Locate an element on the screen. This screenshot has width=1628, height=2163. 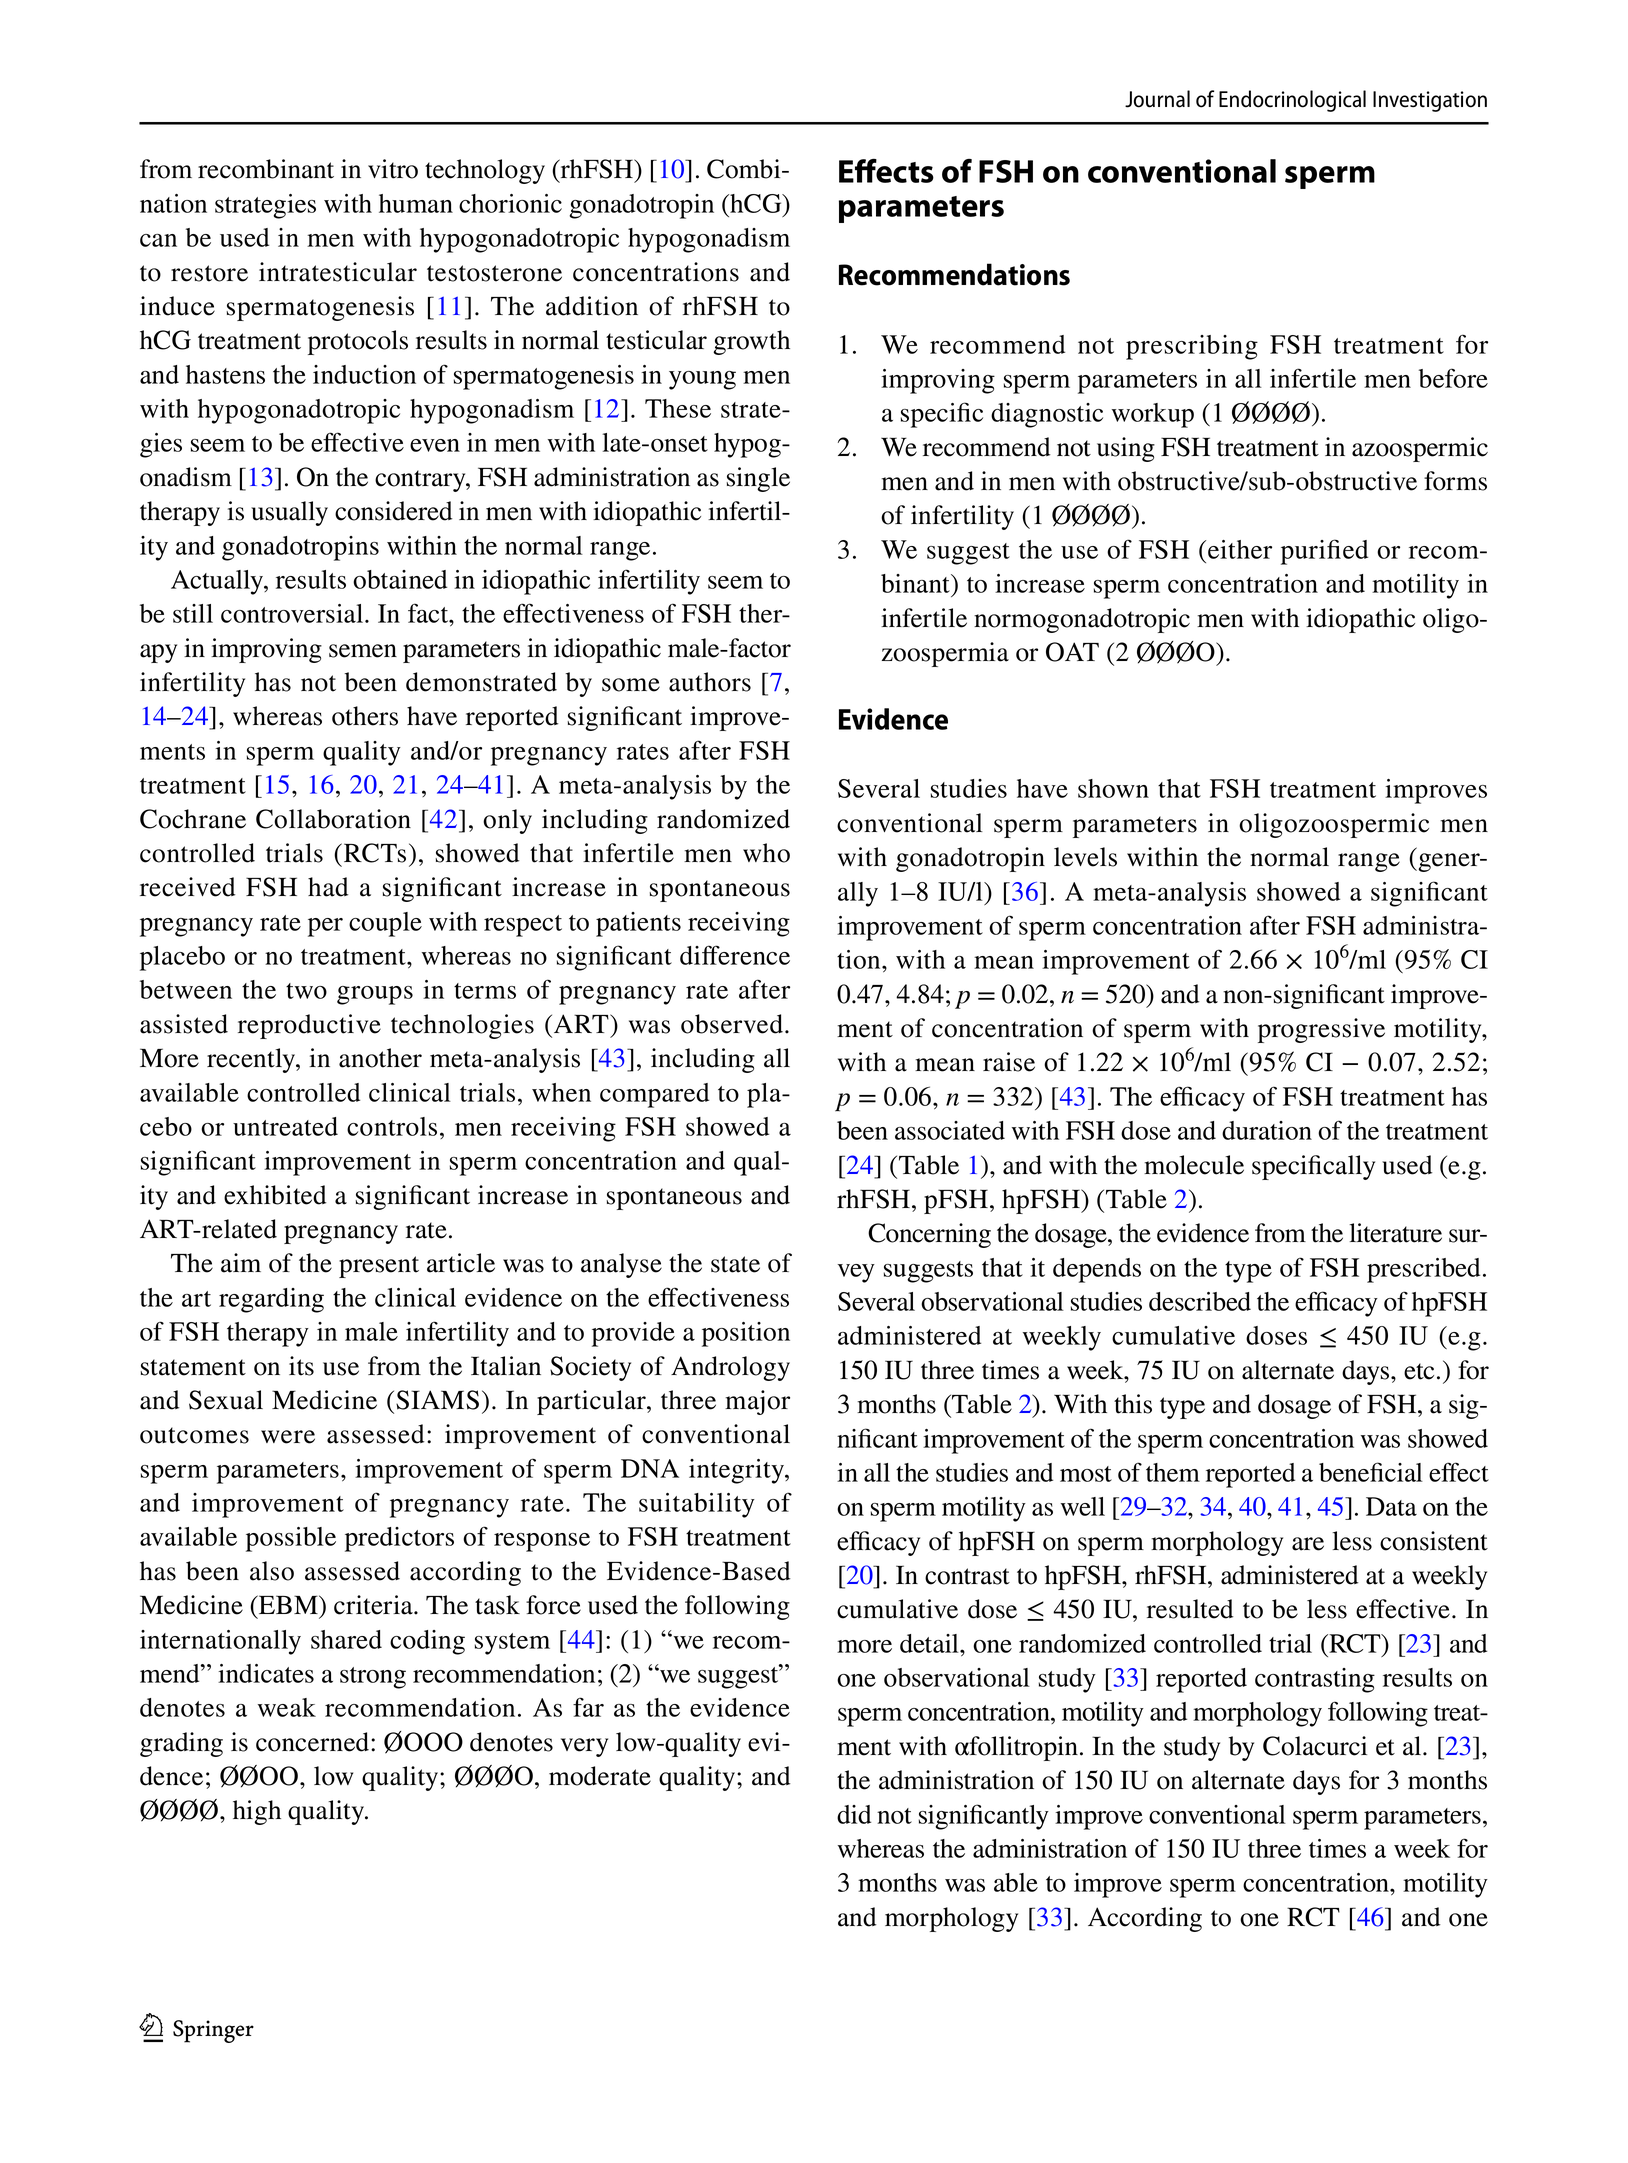
etc is located at coordinates (1419, 1371).
